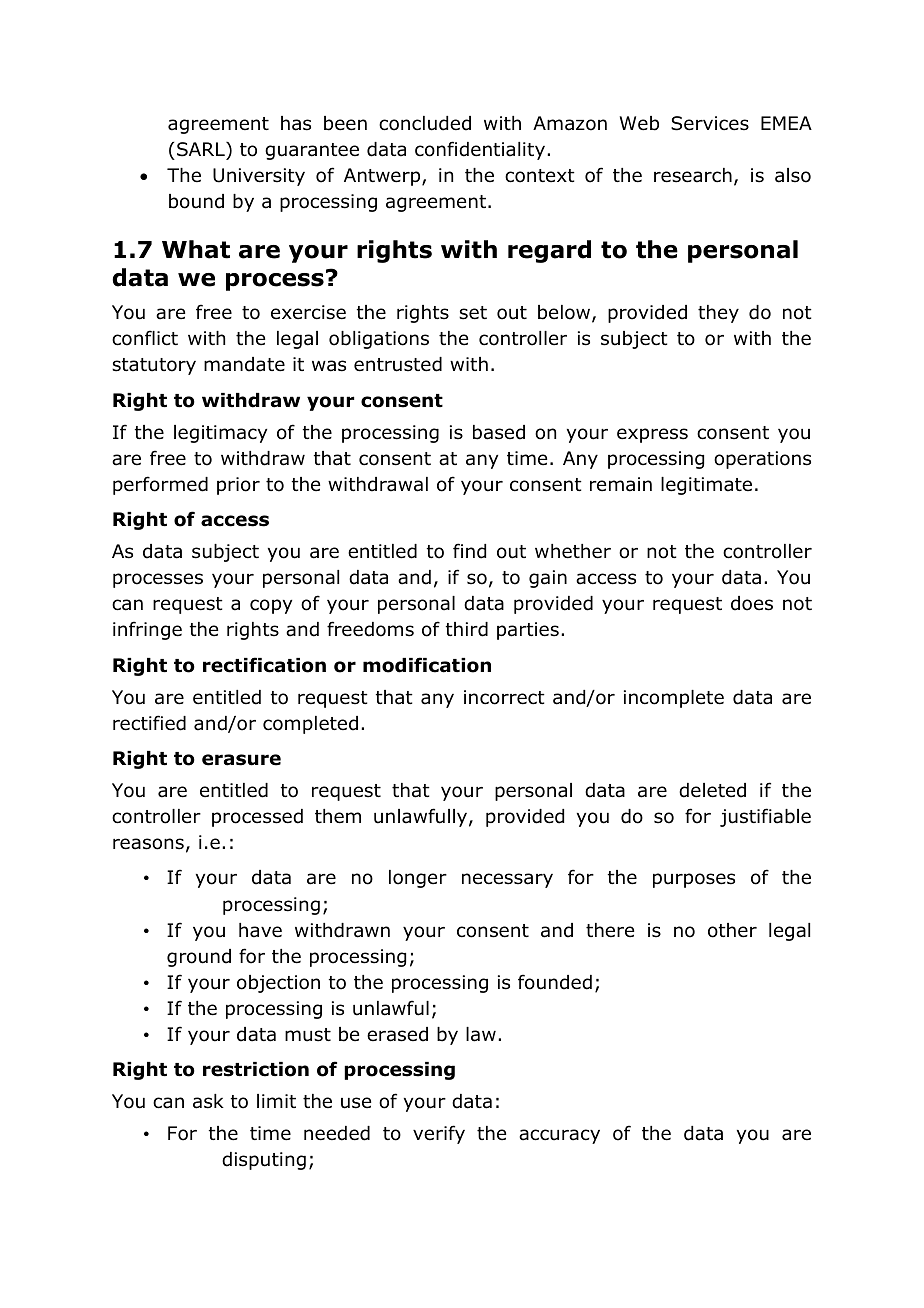 This page has width=924, height=1308. I want to click on confidentiality, so click(480, 150).
